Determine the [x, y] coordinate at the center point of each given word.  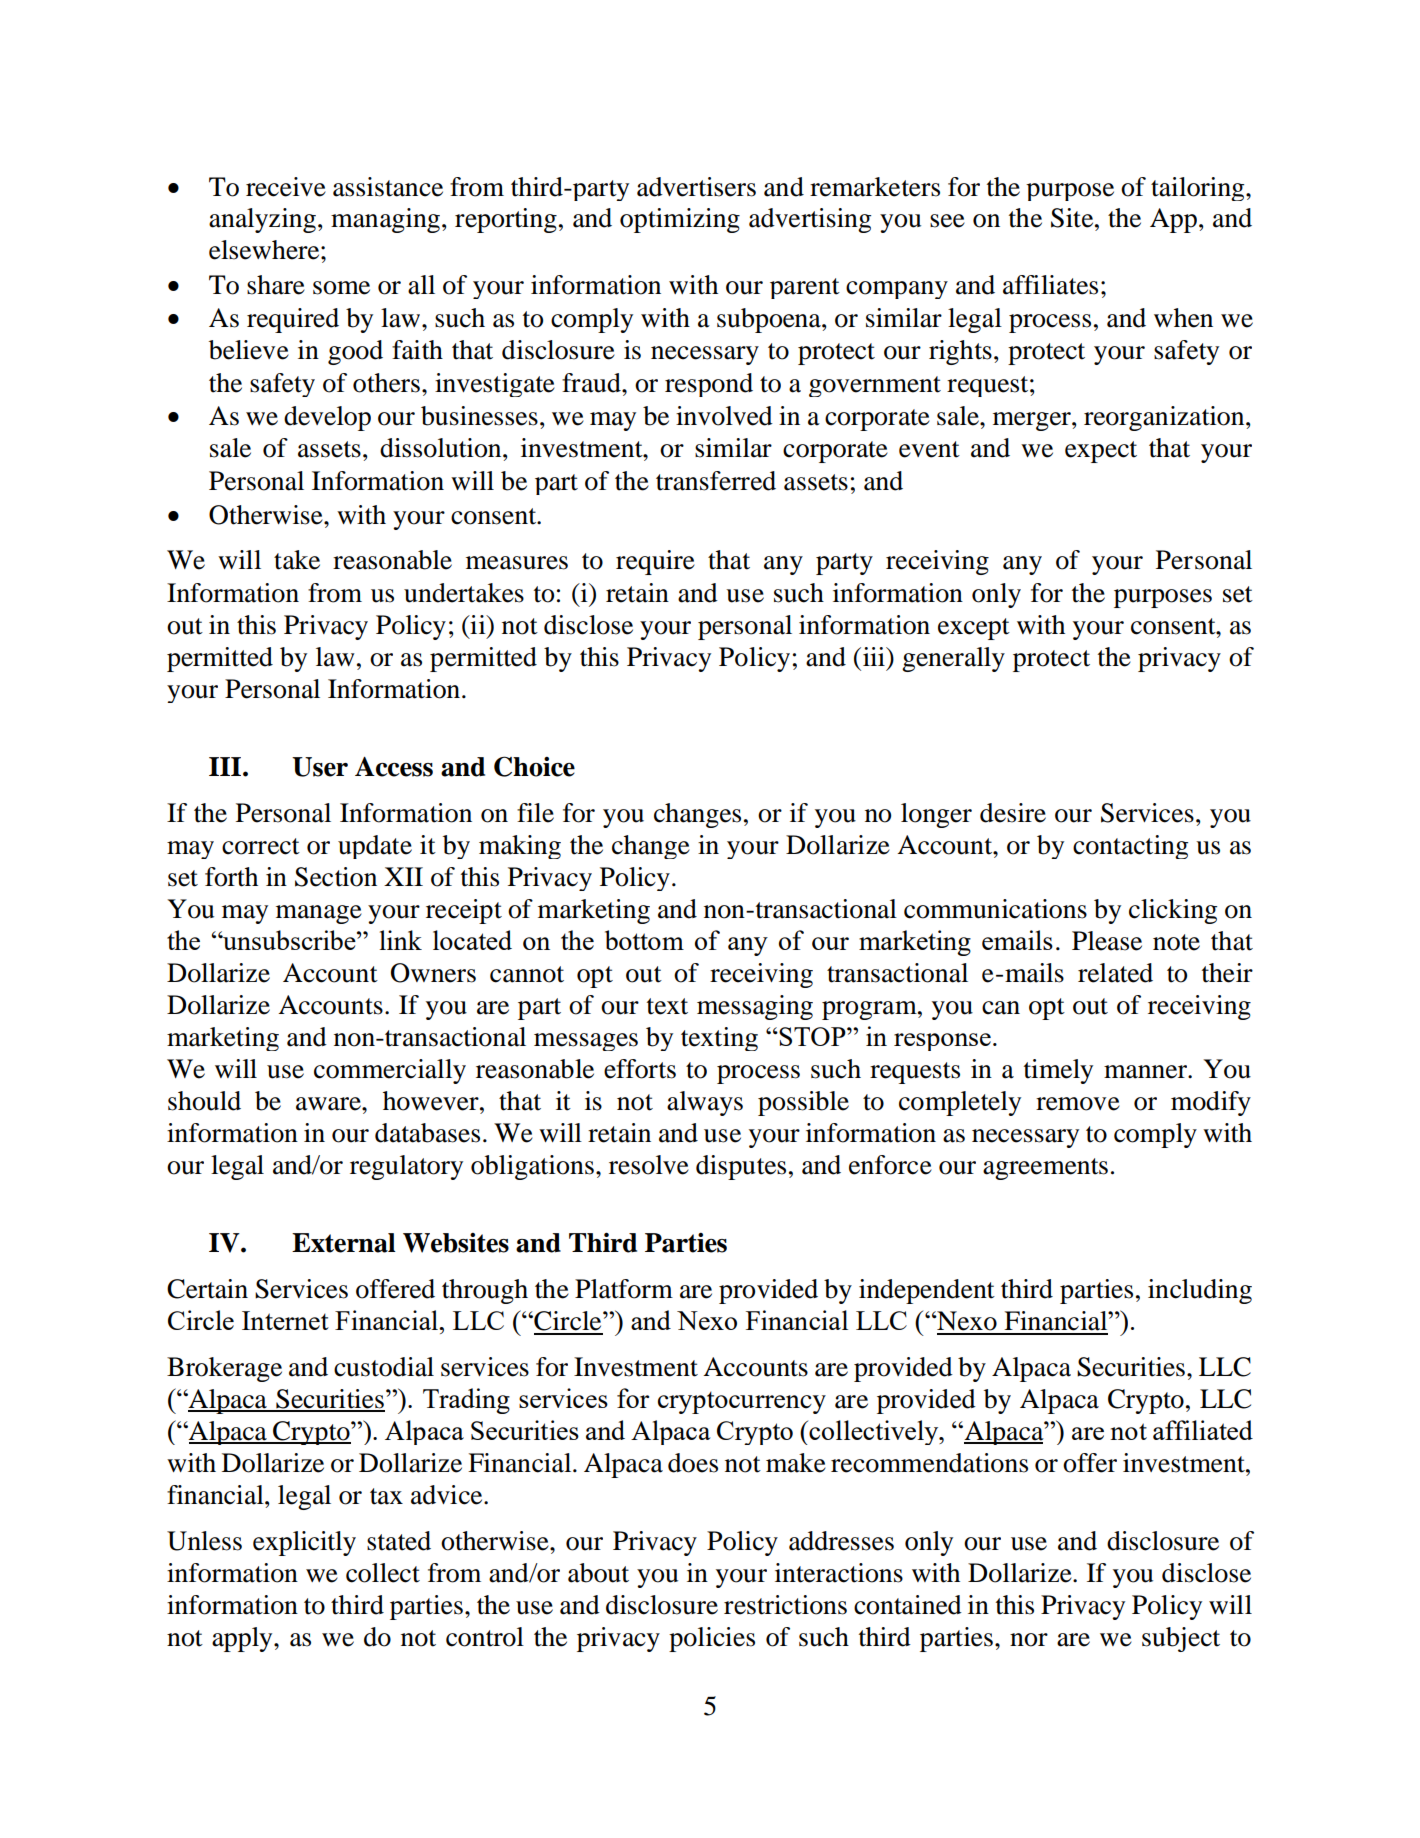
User [320, 767]
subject [1181, 1639]
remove [1078, 1104]
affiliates [1050, 285]
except [974, 629]
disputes [741, 1167]
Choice [534, 766]
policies [712, 1639]
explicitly [304, 1543]
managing [385, 220]
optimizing [680, 220]
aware [329, 1104]
